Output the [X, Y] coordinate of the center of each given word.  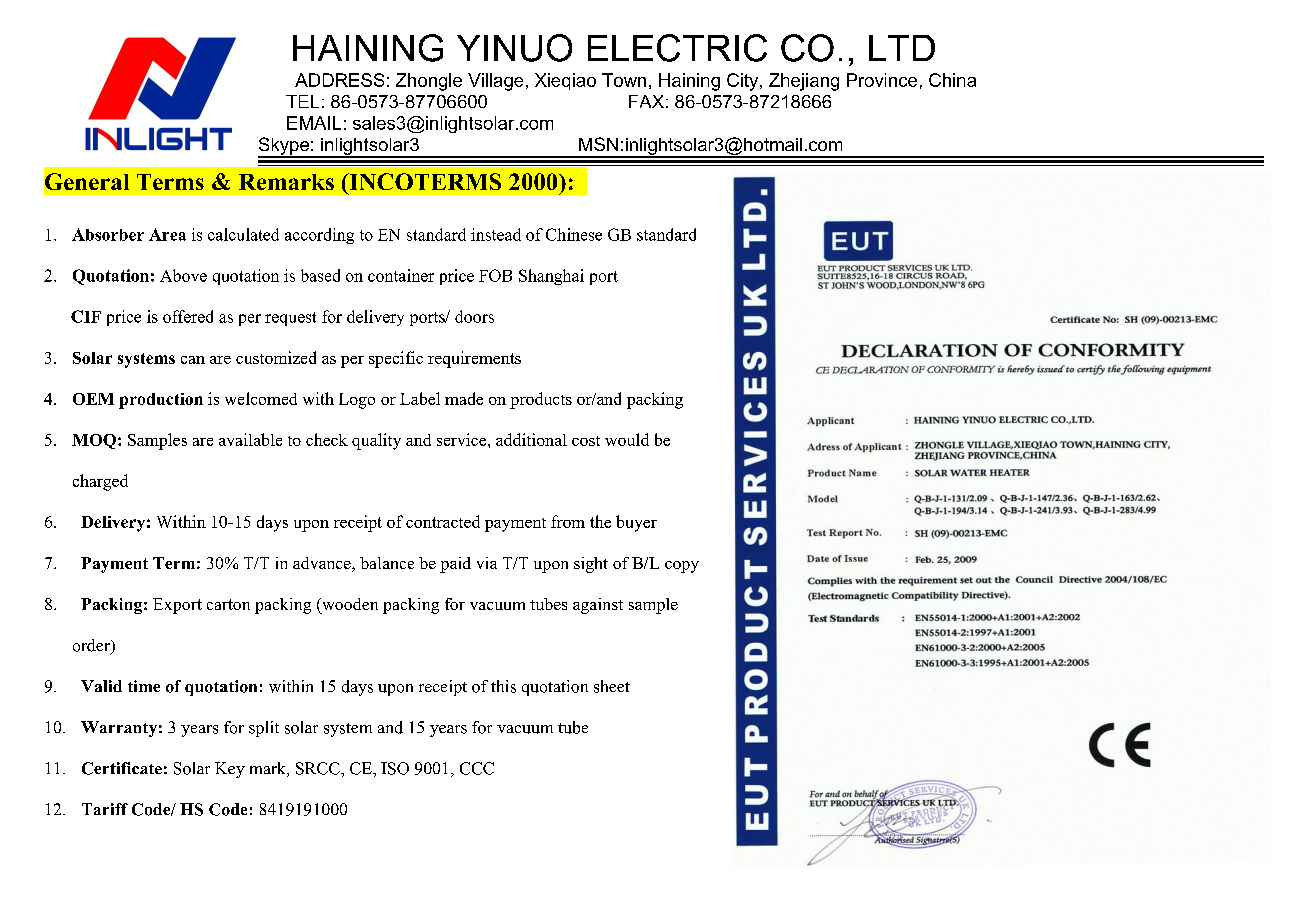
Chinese [574, 234]
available [250, 439]
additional [531, 439]
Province [882, 80]
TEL [302, 101]
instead [496, 234]
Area [167, 234]
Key [230, 770]
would [627, 439]
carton [228, 604]
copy [682, 567]
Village [495, 82]
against [598, 606]
